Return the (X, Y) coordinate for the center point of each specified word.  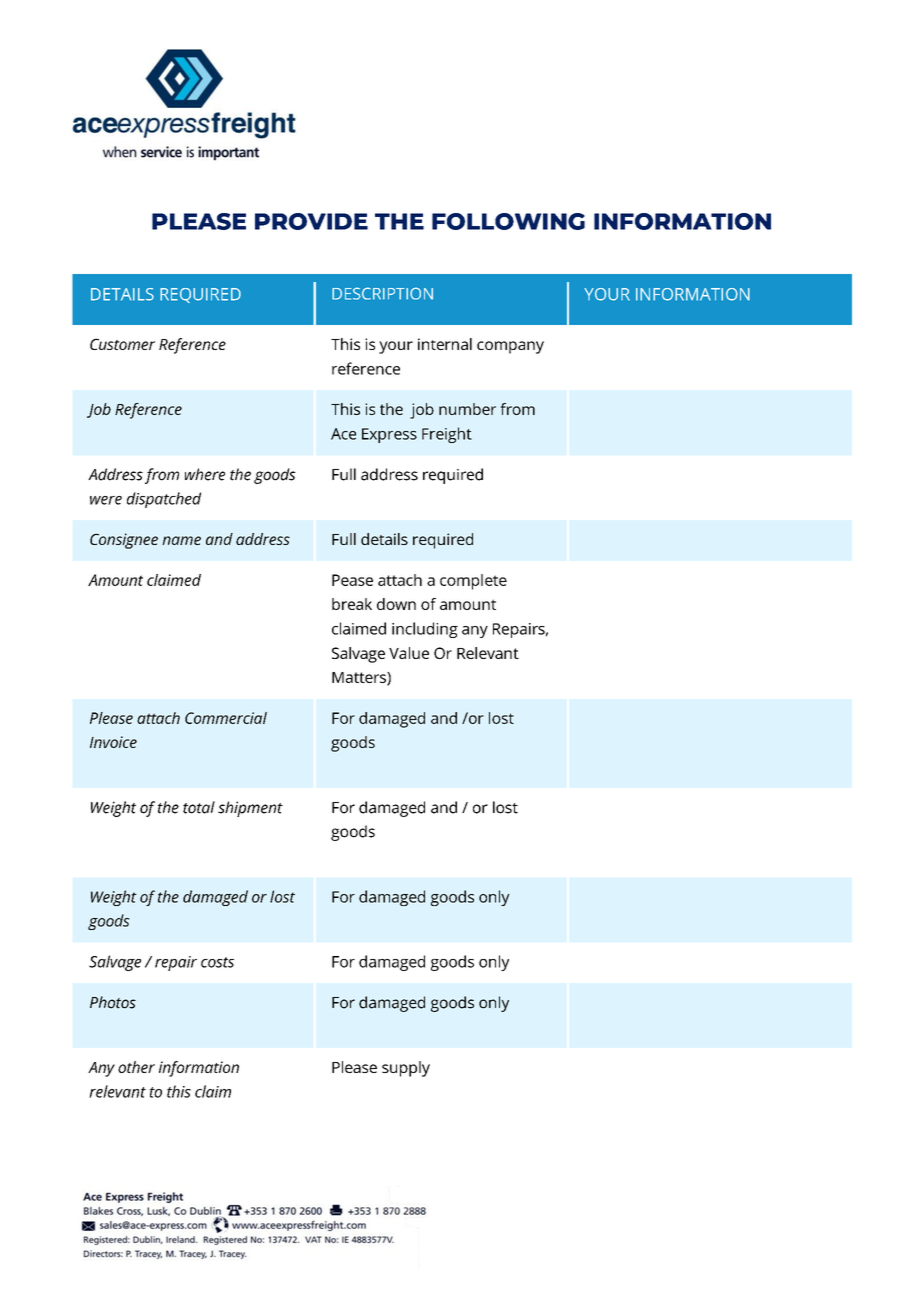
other (136, 1067)
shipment (250, 809)
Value (409, 653)
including (425, 630)
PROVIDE (311, 221)
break (352, 604)
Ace (343, 434)
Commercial (226, 718)
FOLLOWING (508, 221)
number (467, 409)
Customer (122, 344)
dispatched (164, 500)
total (199, 807)
